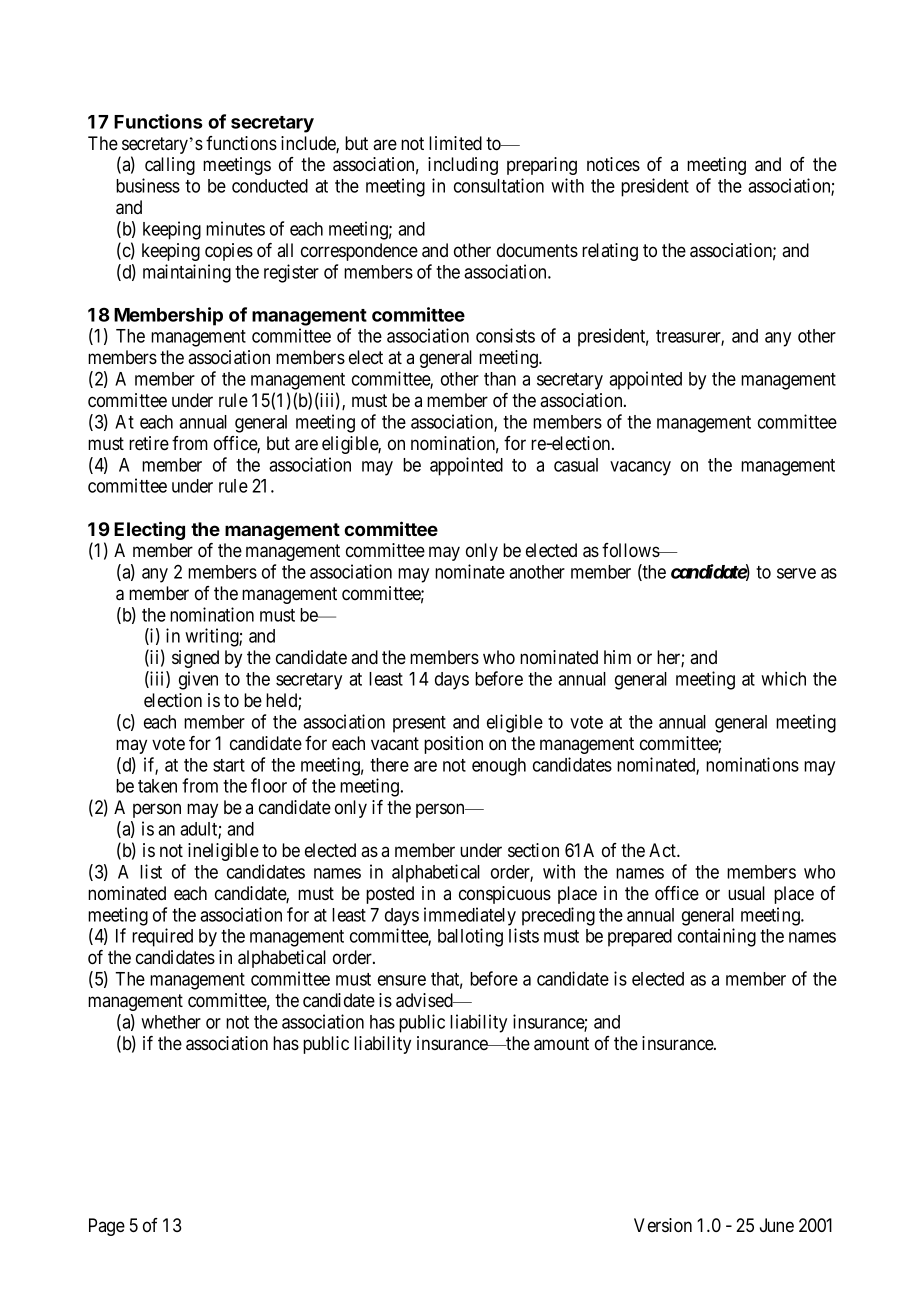 The width and height of the screenshot is (924, 1307). Describe the element at coordinates (170, 166) in the screenshot. I see `calling` at that location.
